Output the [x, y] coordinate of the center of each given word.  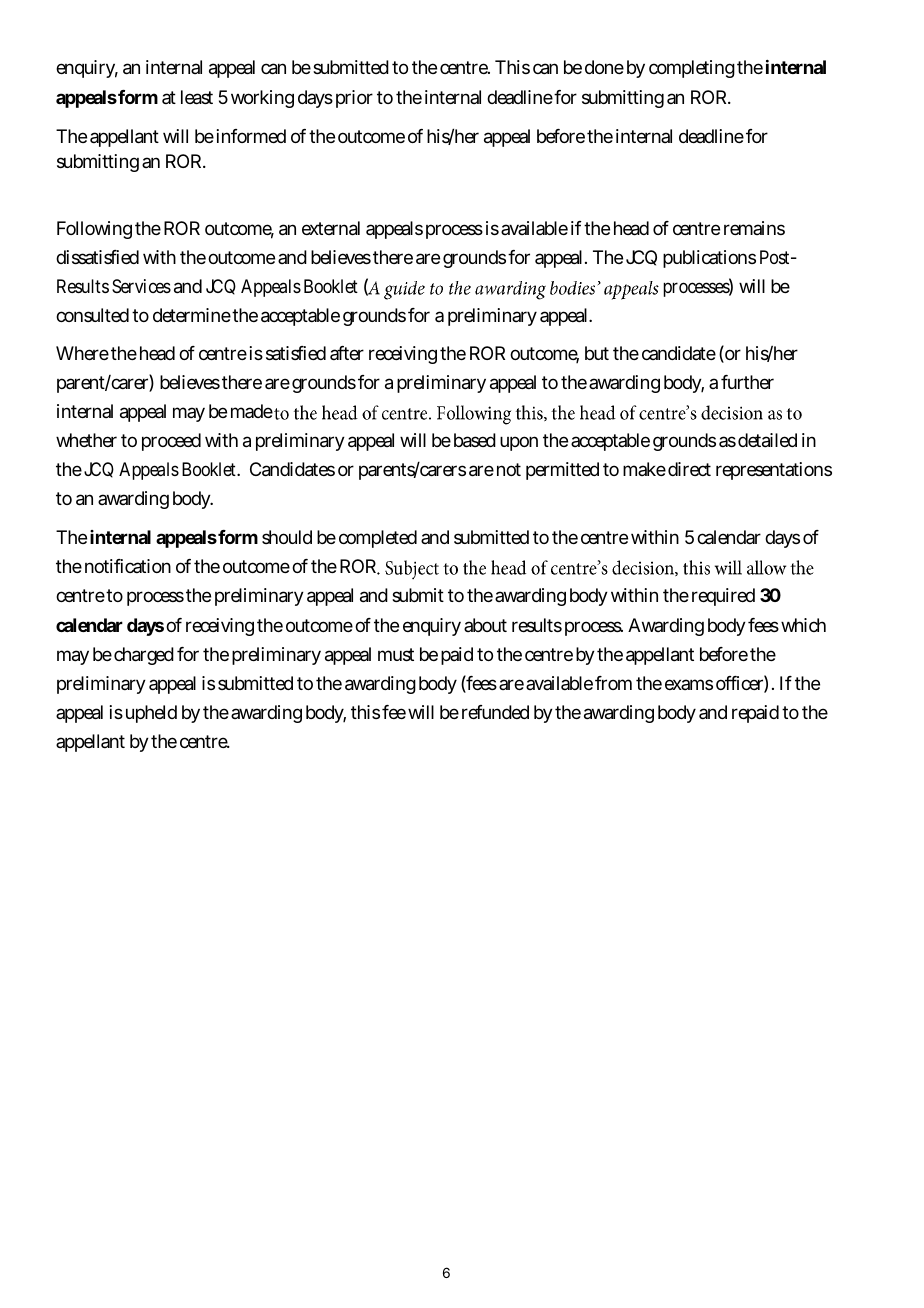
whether [86, 440]
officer [739, 683]
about [485, 625]
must [396, 654]
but [597, 353]
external [331, 228]
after [347, 353]
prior [354, 99]
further [747, 382]
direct [689, 469]
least [197, 97]
